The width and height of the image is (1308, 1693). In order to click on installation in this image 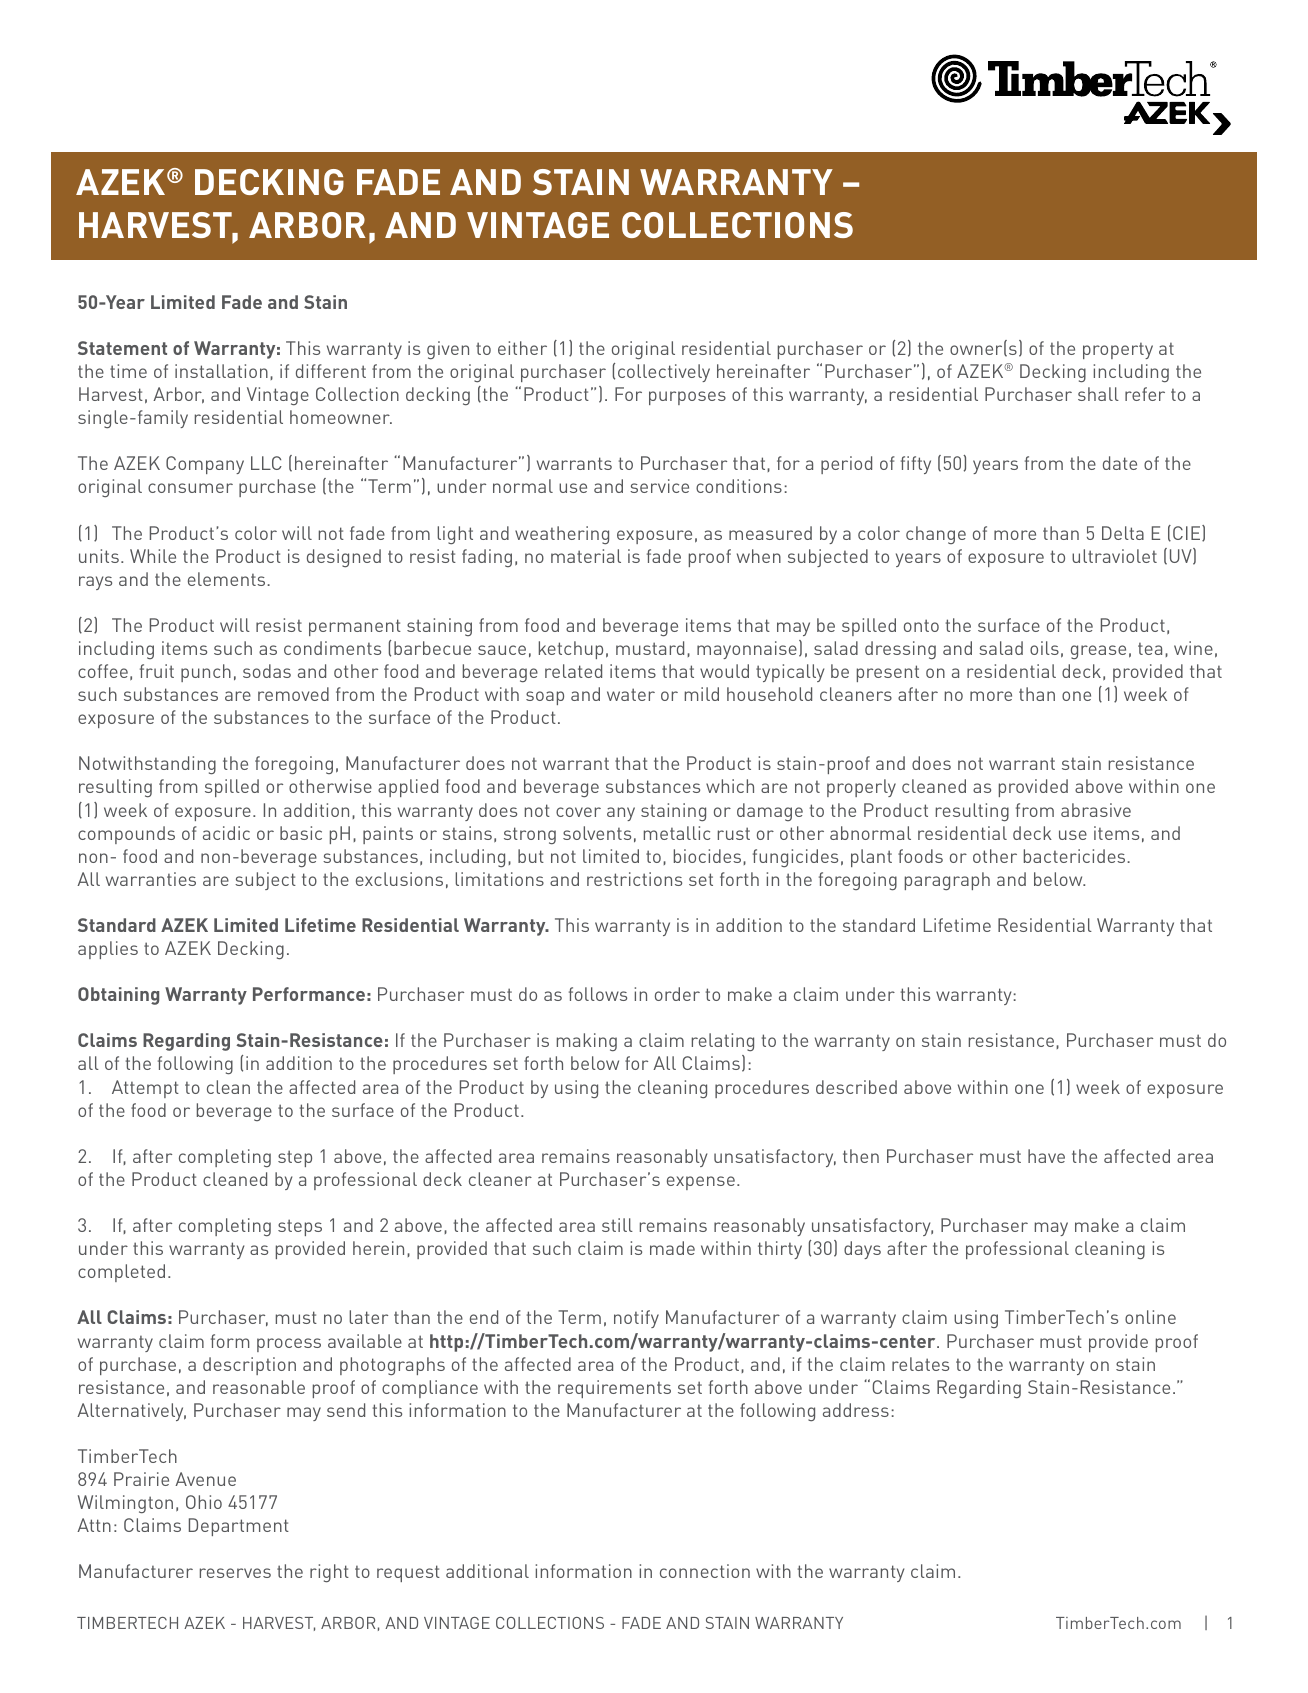, I will do `click(221, 371)`.
